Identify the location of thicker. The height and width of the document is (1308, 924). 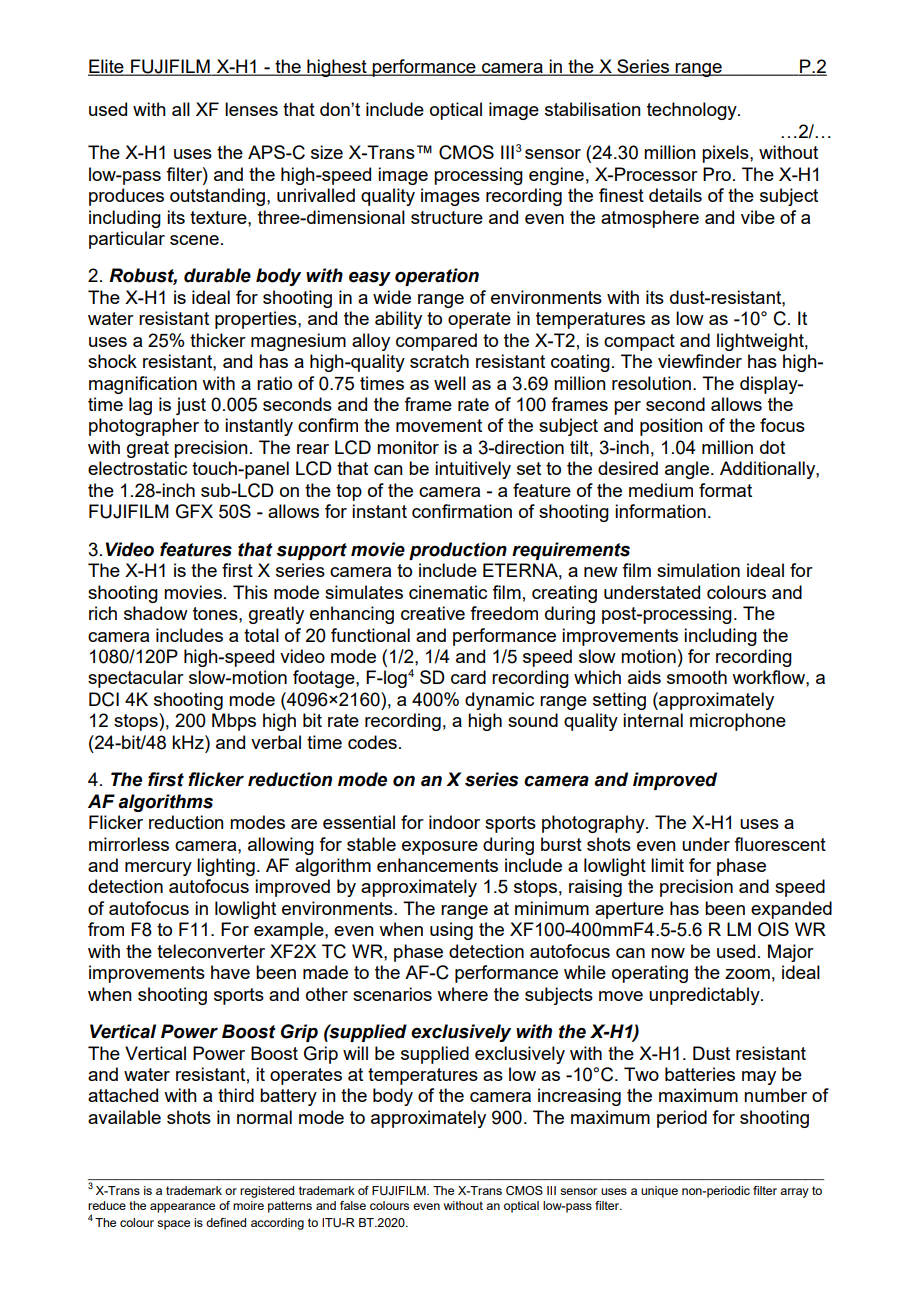
(218, 340).
